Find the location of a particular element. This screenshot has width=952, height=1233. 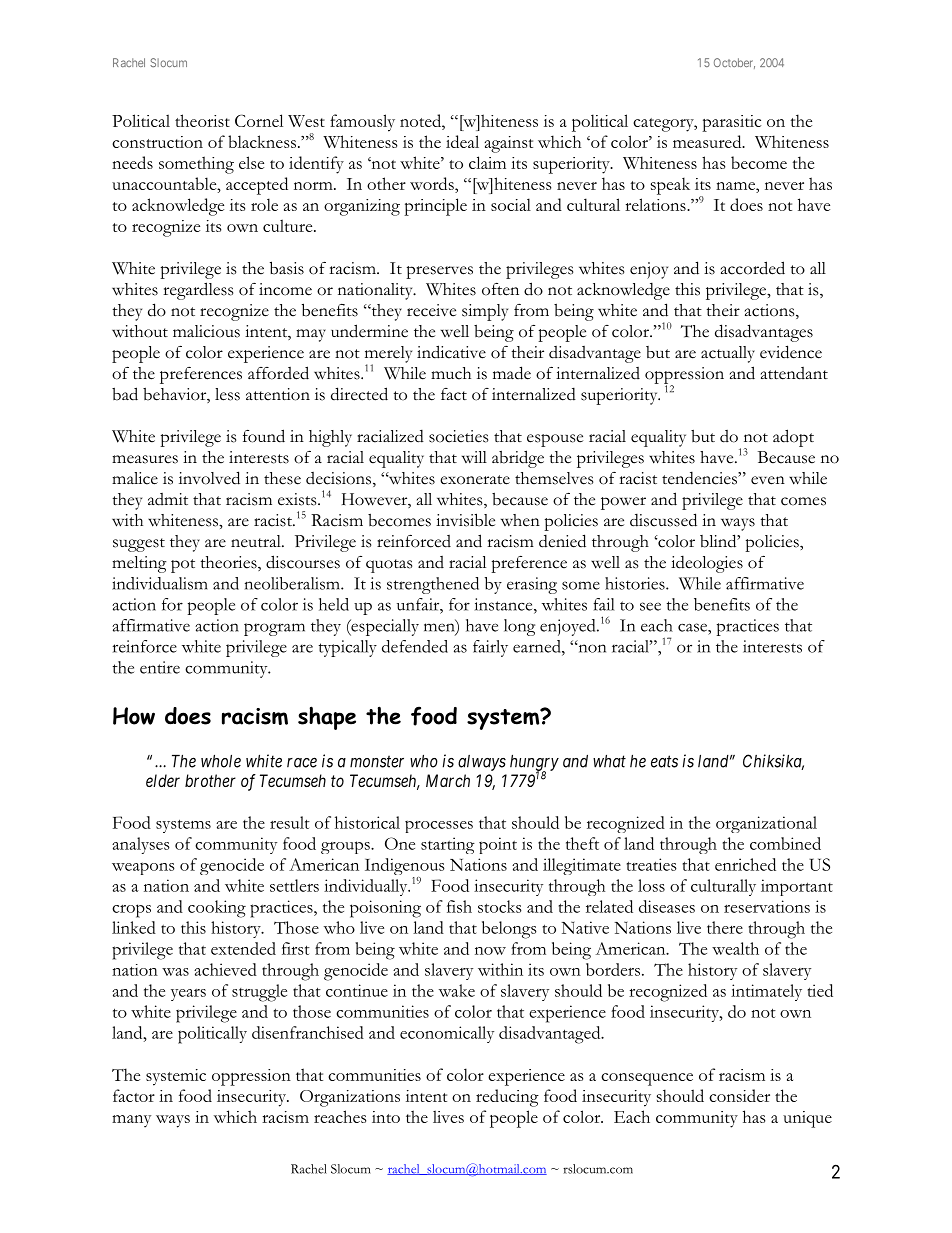

ideal is located at coordinates (462, 141).
